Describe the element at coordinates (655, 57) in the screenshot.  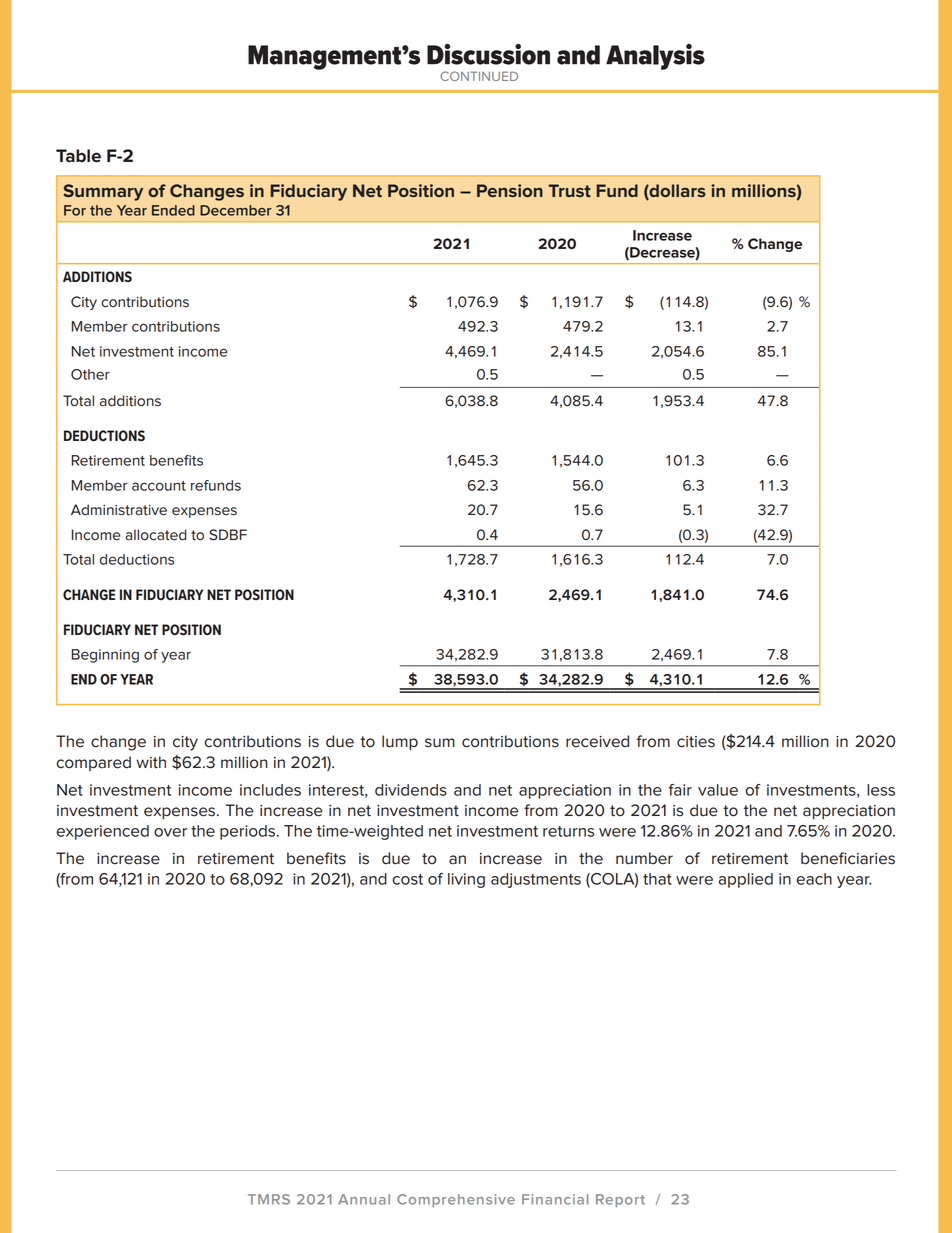
I see `Analysis` at that location.
